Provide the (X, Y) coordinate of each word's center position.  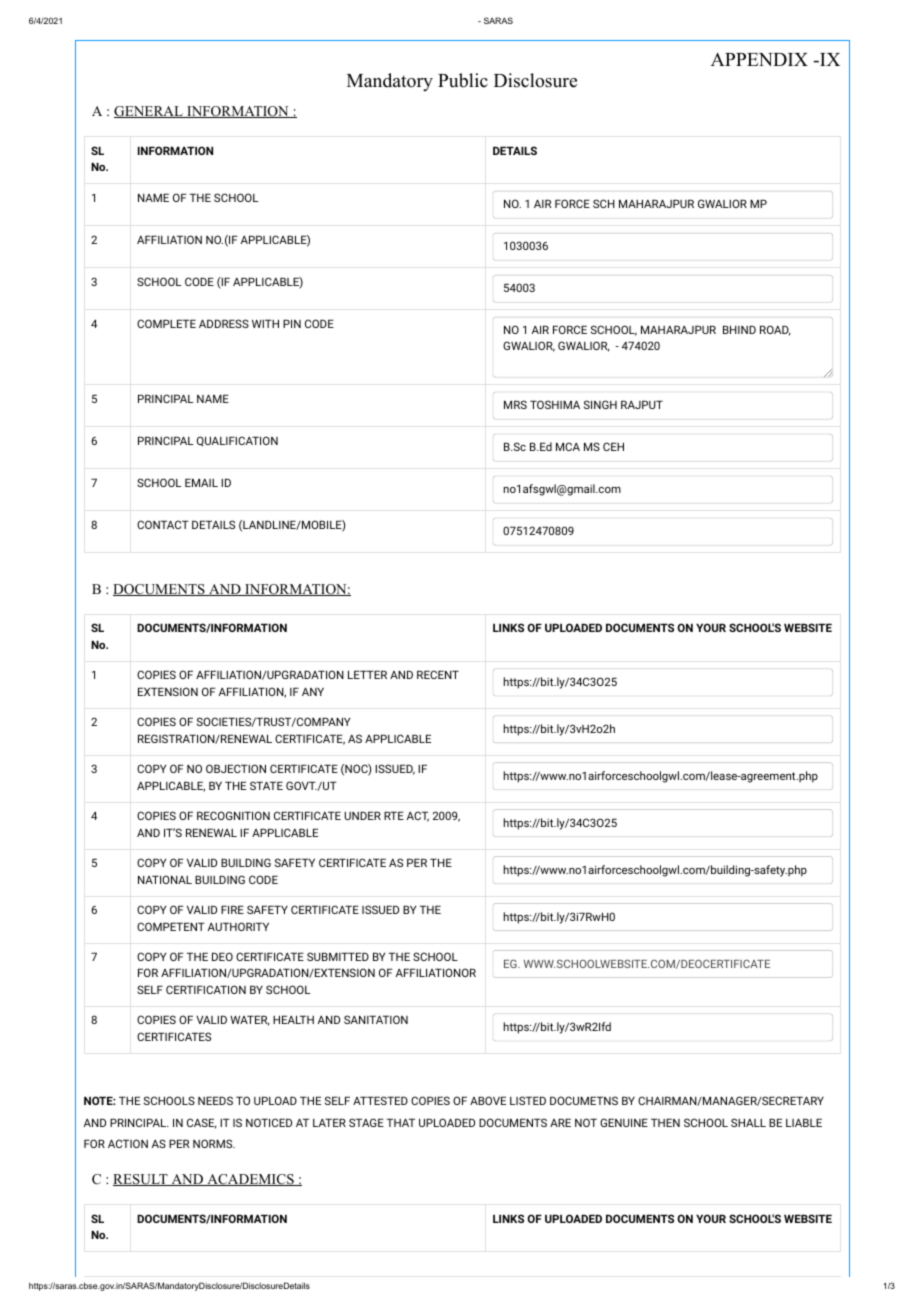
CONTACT (163, 524)
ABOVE (488, 1100)
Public (463, 80)
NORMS (214, 1143)
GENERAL (149, 112)
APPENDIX (759, 59)
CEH (613, 446)
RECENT (438, 674)
